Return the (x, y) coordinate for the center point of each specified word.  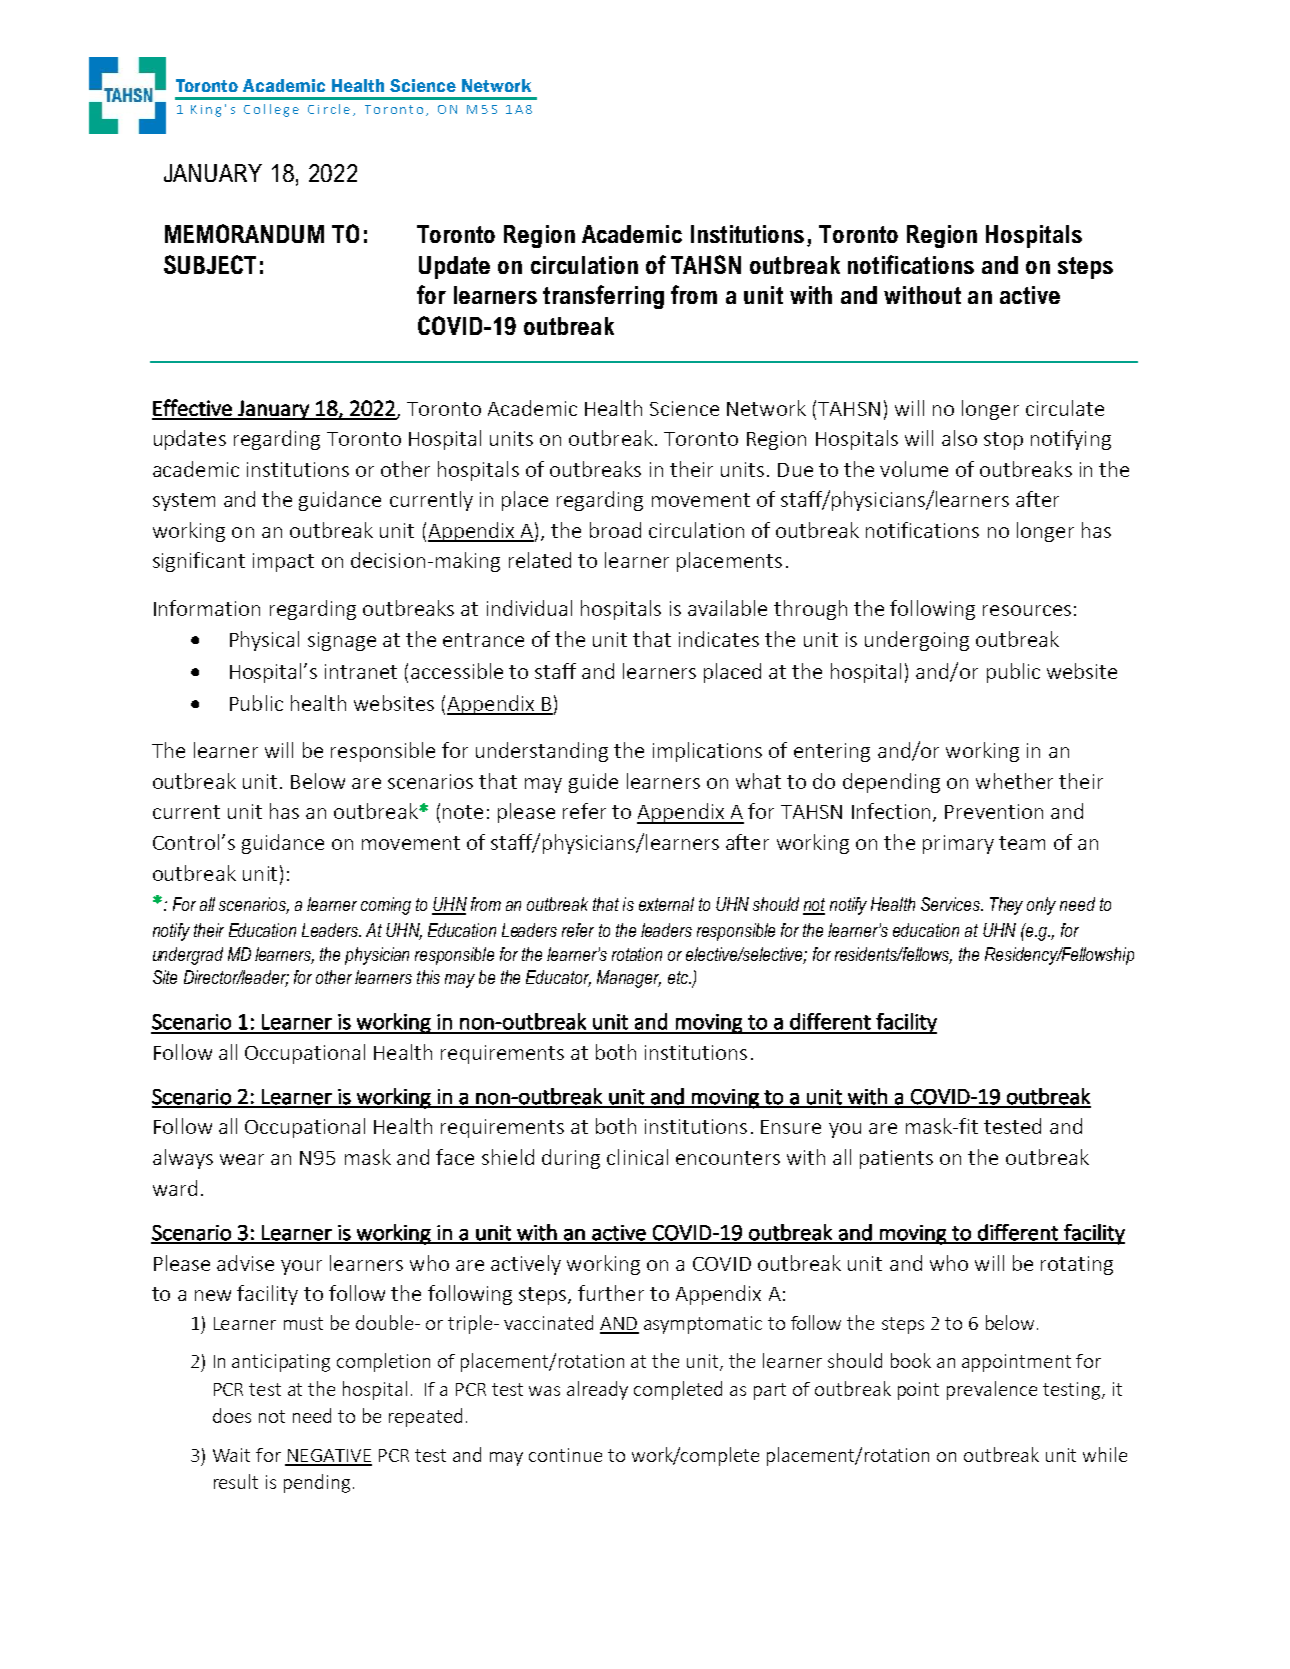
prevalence (992, 1390)
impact (283, 562)
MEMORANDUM (244, 233)
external (666, 904)
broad (615, 530)
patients (896, 1159)
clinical (637, 1157)
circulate (1065, 408)
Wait (231, 1455)
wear (242, 1159)
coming (386, 906)
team (1022, 843)
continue (565, 1455)
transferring (603, 297)
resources (1027, 610)
